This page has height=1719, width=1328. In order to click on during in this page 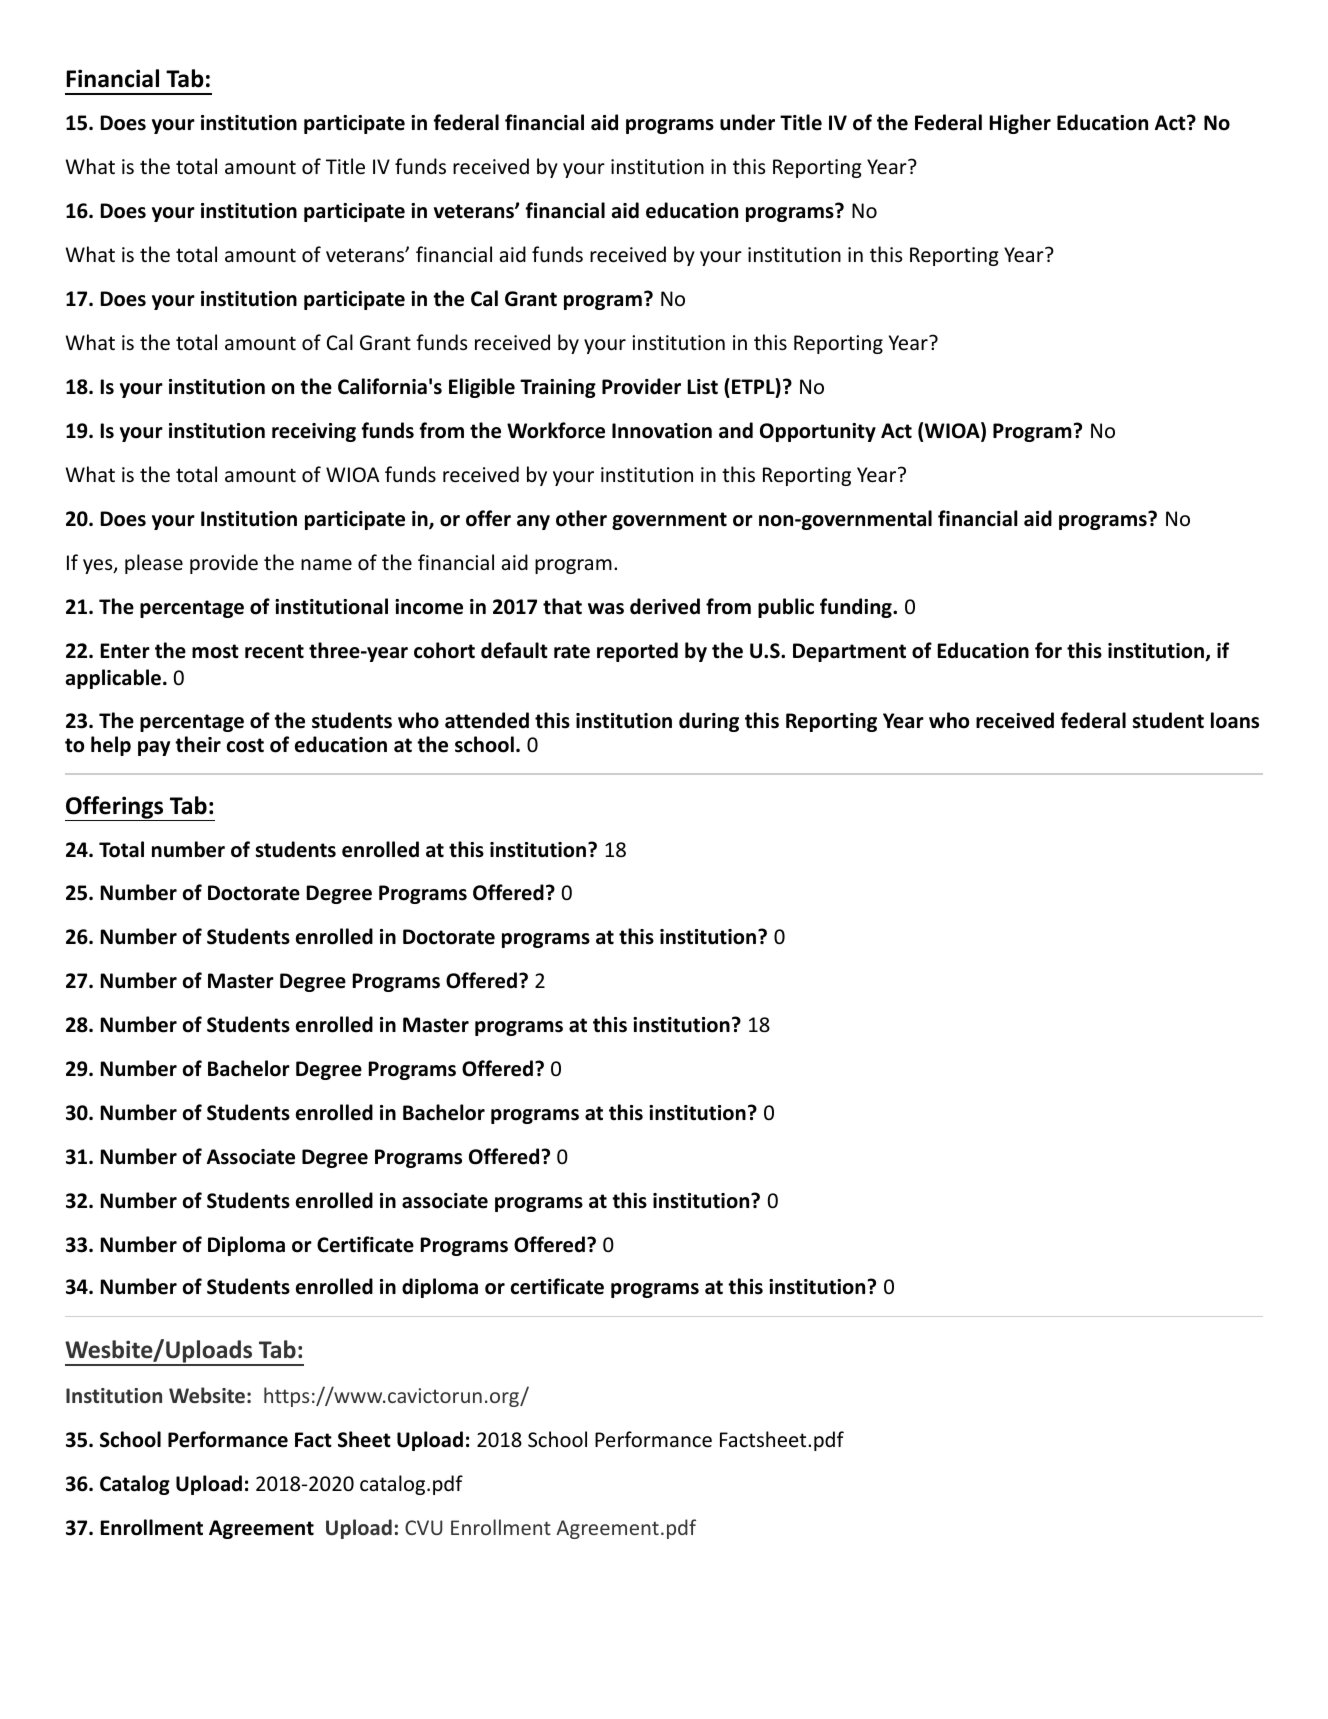, I will do `click(709, 722)`.
